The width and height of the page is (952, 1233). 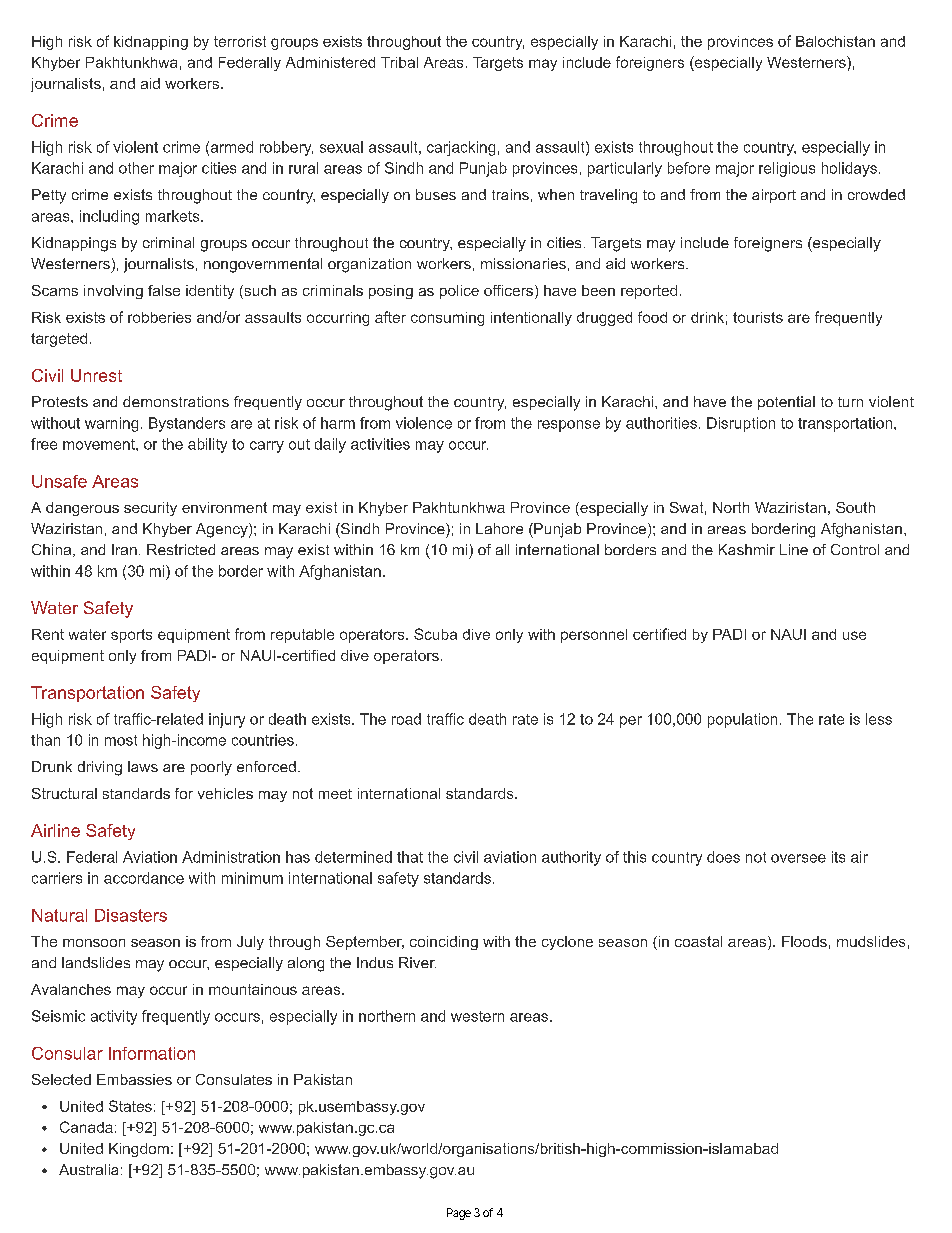 I want to click on Australia, so click(x=88, y=1169).
